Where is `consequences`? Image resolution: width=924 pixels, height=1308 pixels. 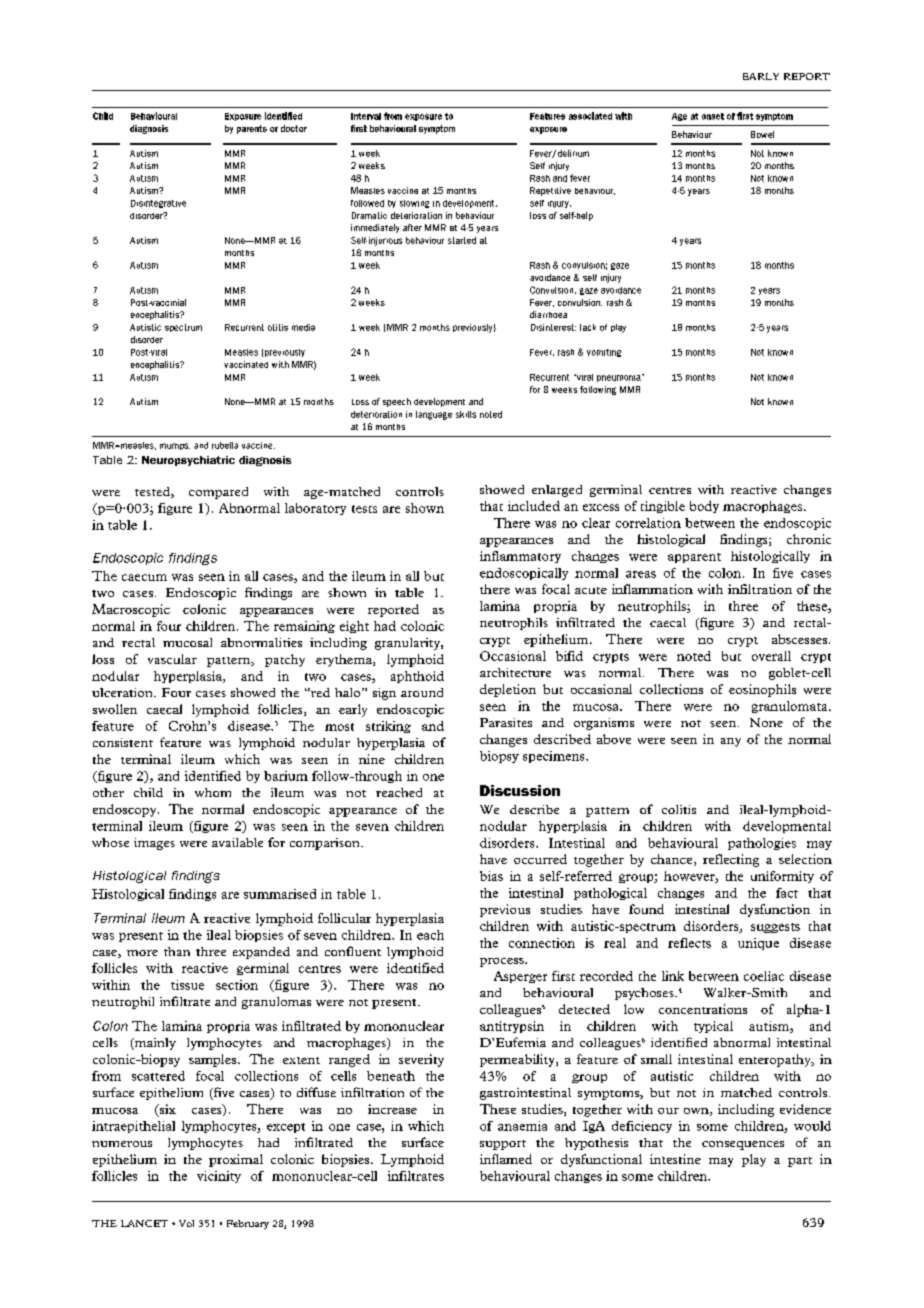 consequences is located at coordinates (743, 1145).
